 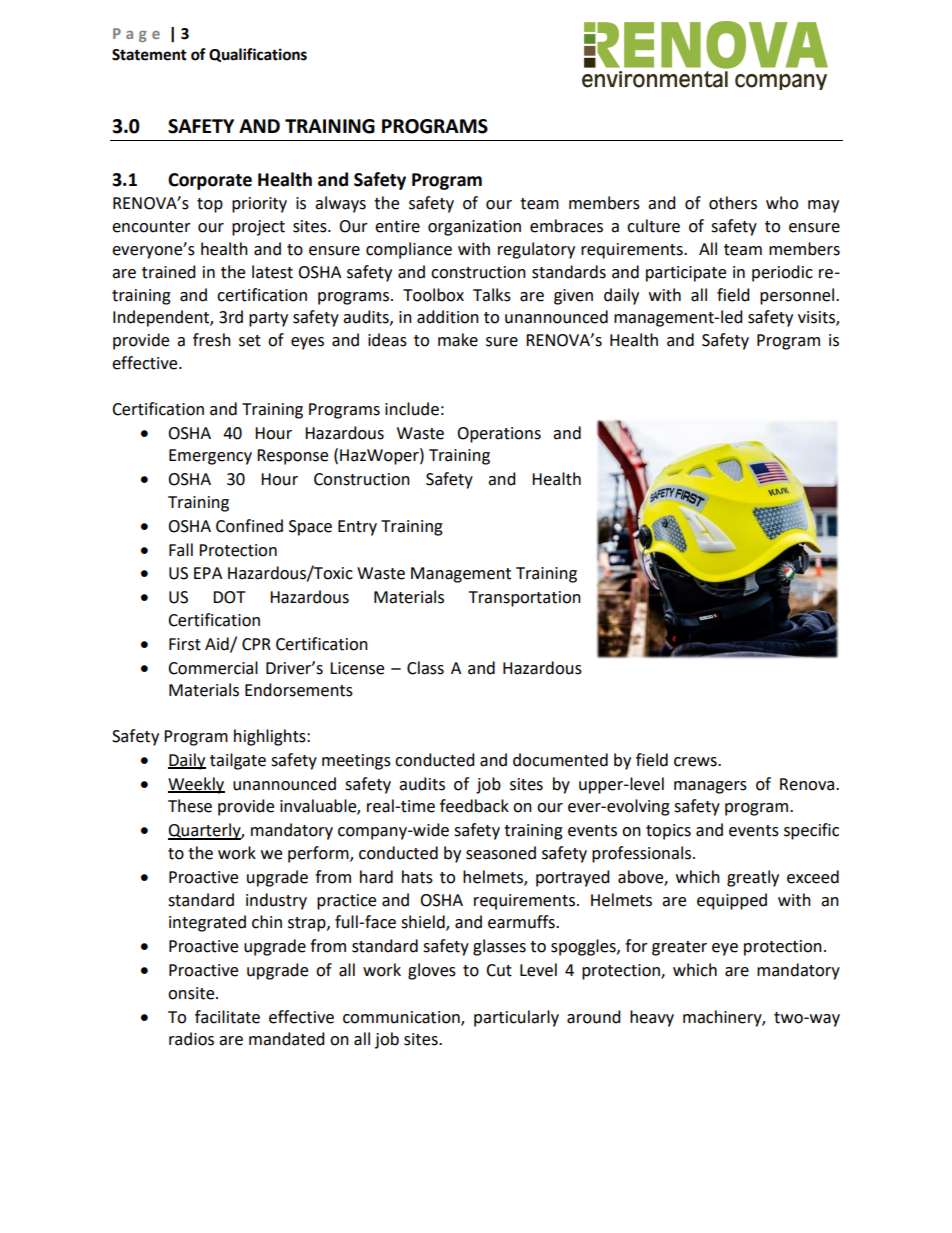 I want to click on tailgate, so click(x=238, y=761).
